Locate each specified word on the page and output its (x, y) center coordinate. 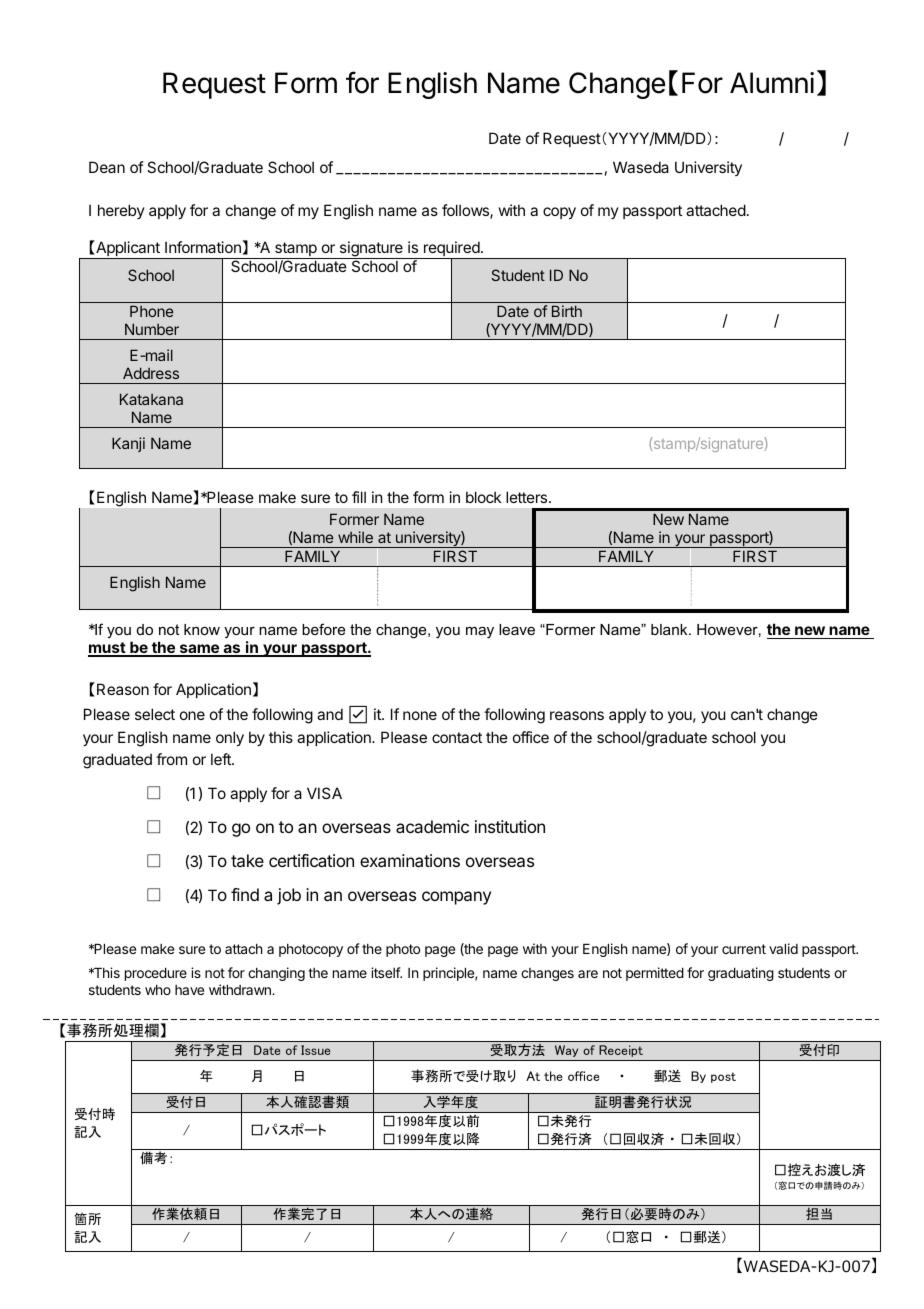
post (723, 1077)
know (202, 629)
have (189, 990)
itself (386, 972)
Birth (567, 311)
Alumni (772, 82)
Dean (107, 167)
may (480, 633)
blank (670, 629)
